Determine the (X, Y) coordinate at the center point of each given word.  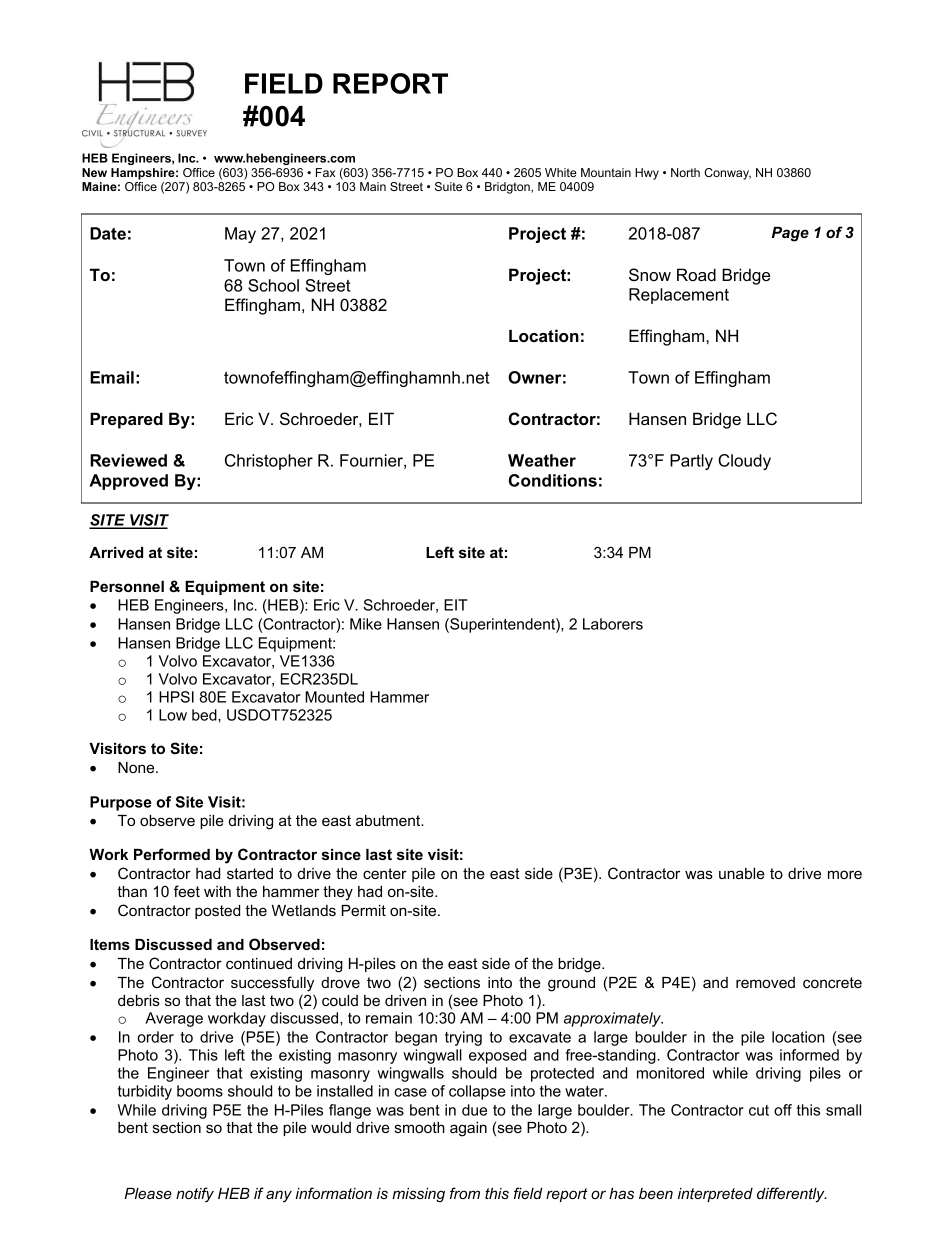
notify (195, 1195)
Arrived (116, 552)
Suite (448, 186)
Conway (727, 174)
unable (742, 873)
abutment (389, 820)
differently (792, 1195)
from (465, 1193)
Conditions (553, 480)
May (240, 235)
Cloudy (744, 462)
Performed (172, 854)
